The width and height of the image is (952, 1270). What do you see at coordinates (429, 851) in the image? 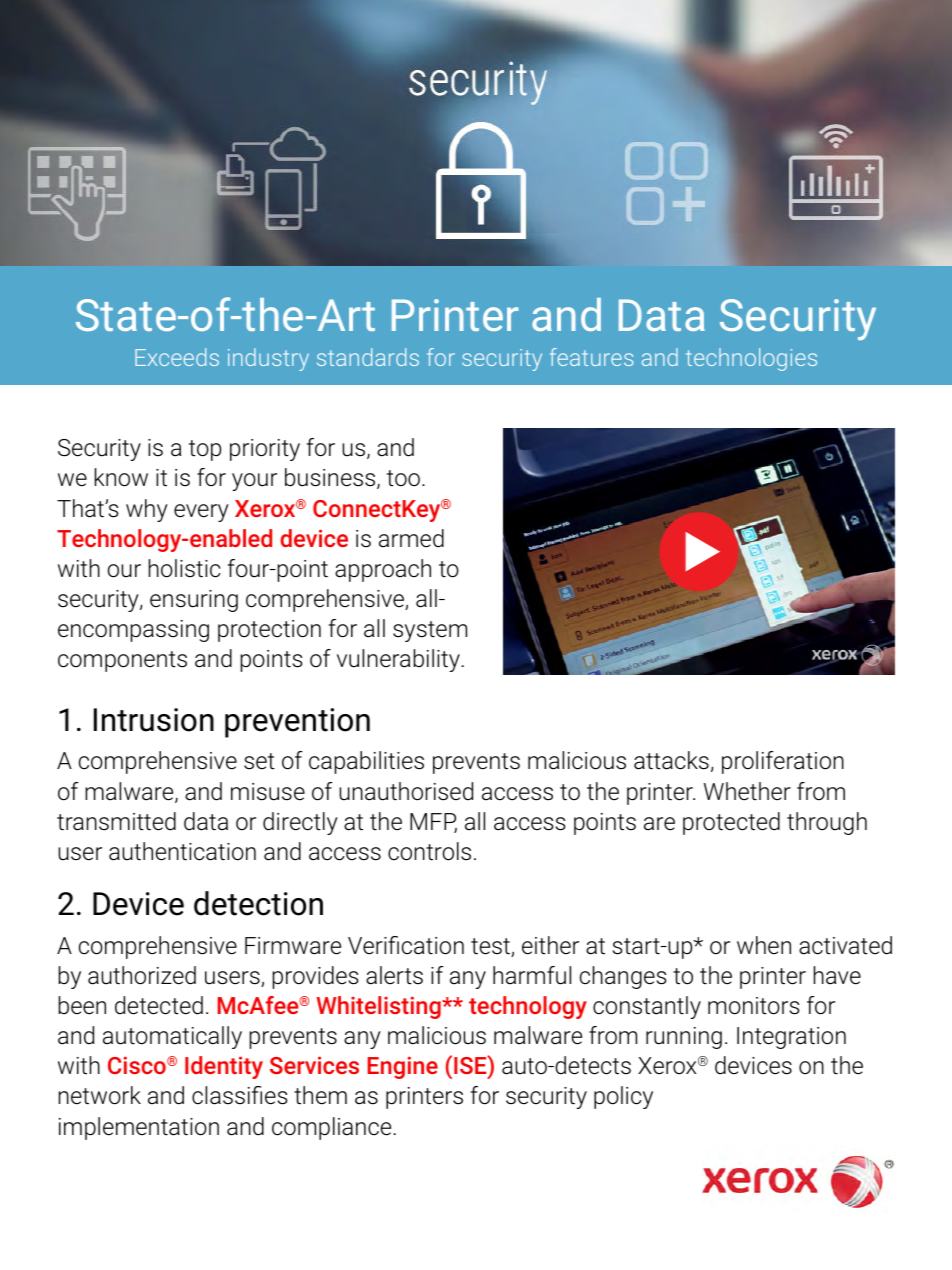
I see `controls` at bounding box center [429, 851].
